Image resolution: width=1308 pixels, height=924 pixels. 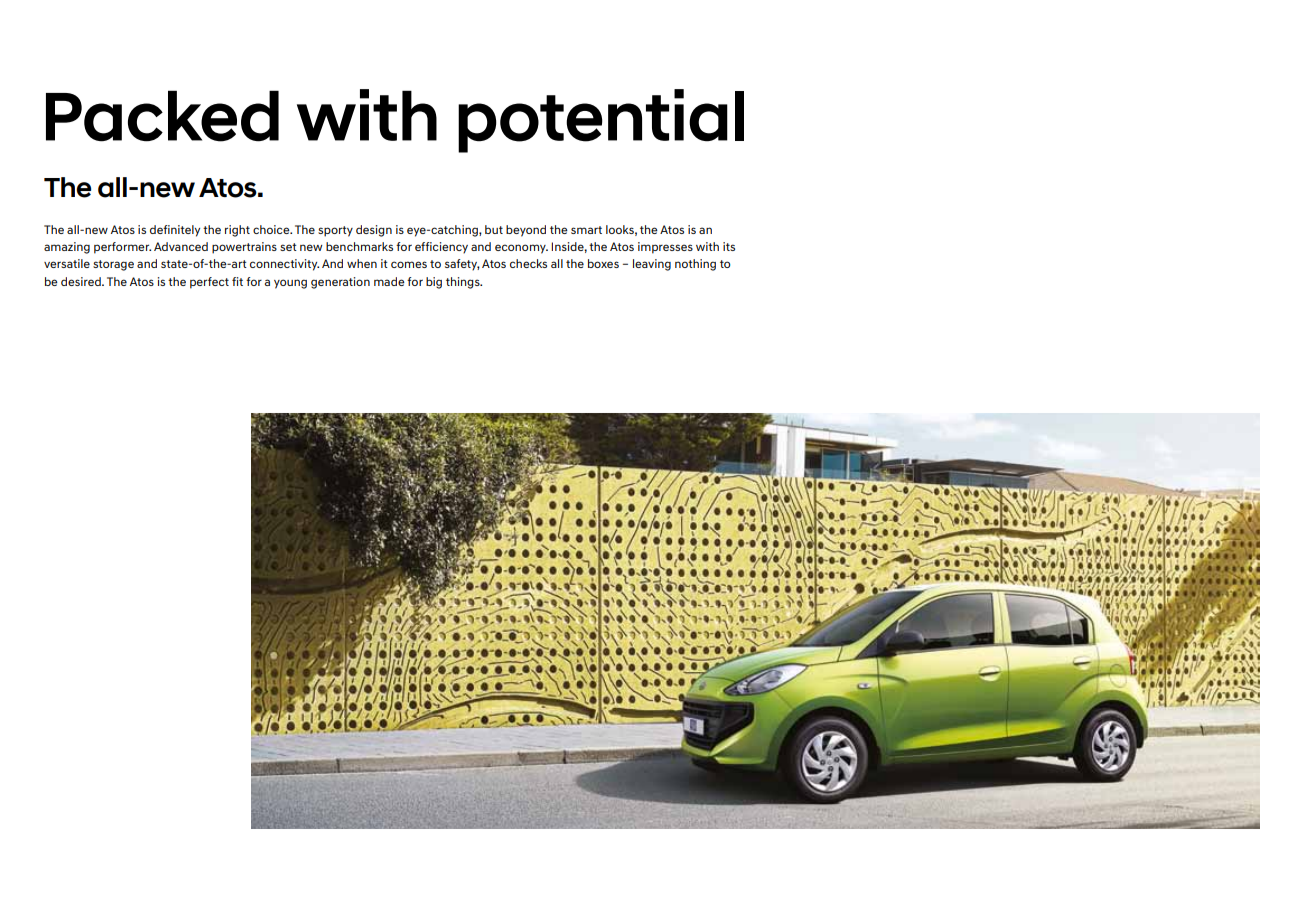 What do you see at coordinates (162, 116) in the page?
I see `Packed` at bounding box center [162, 116].
